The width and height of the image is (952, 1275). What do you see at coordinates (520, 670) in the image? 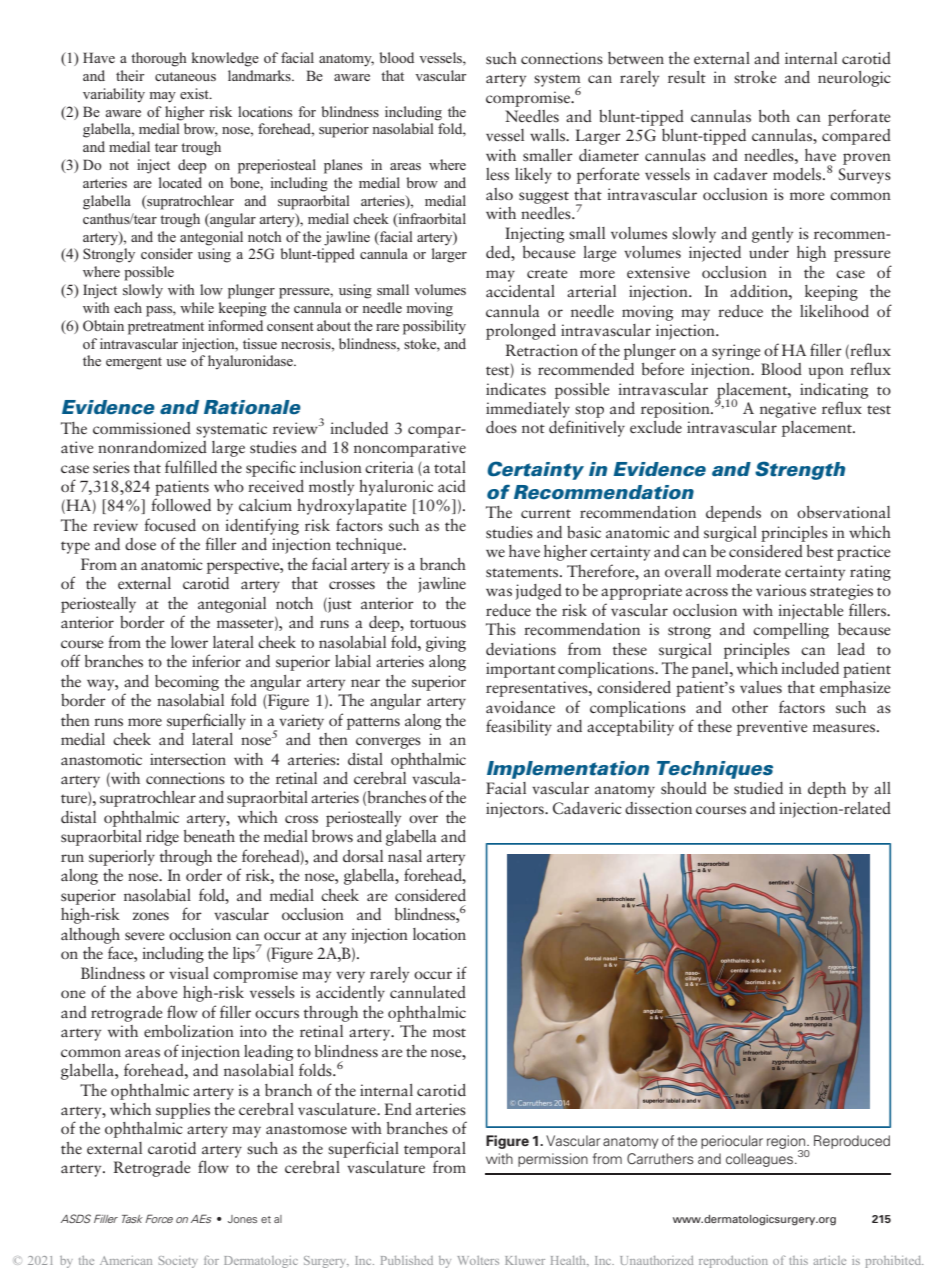
I see `important` at bounding box center [520, 670].
